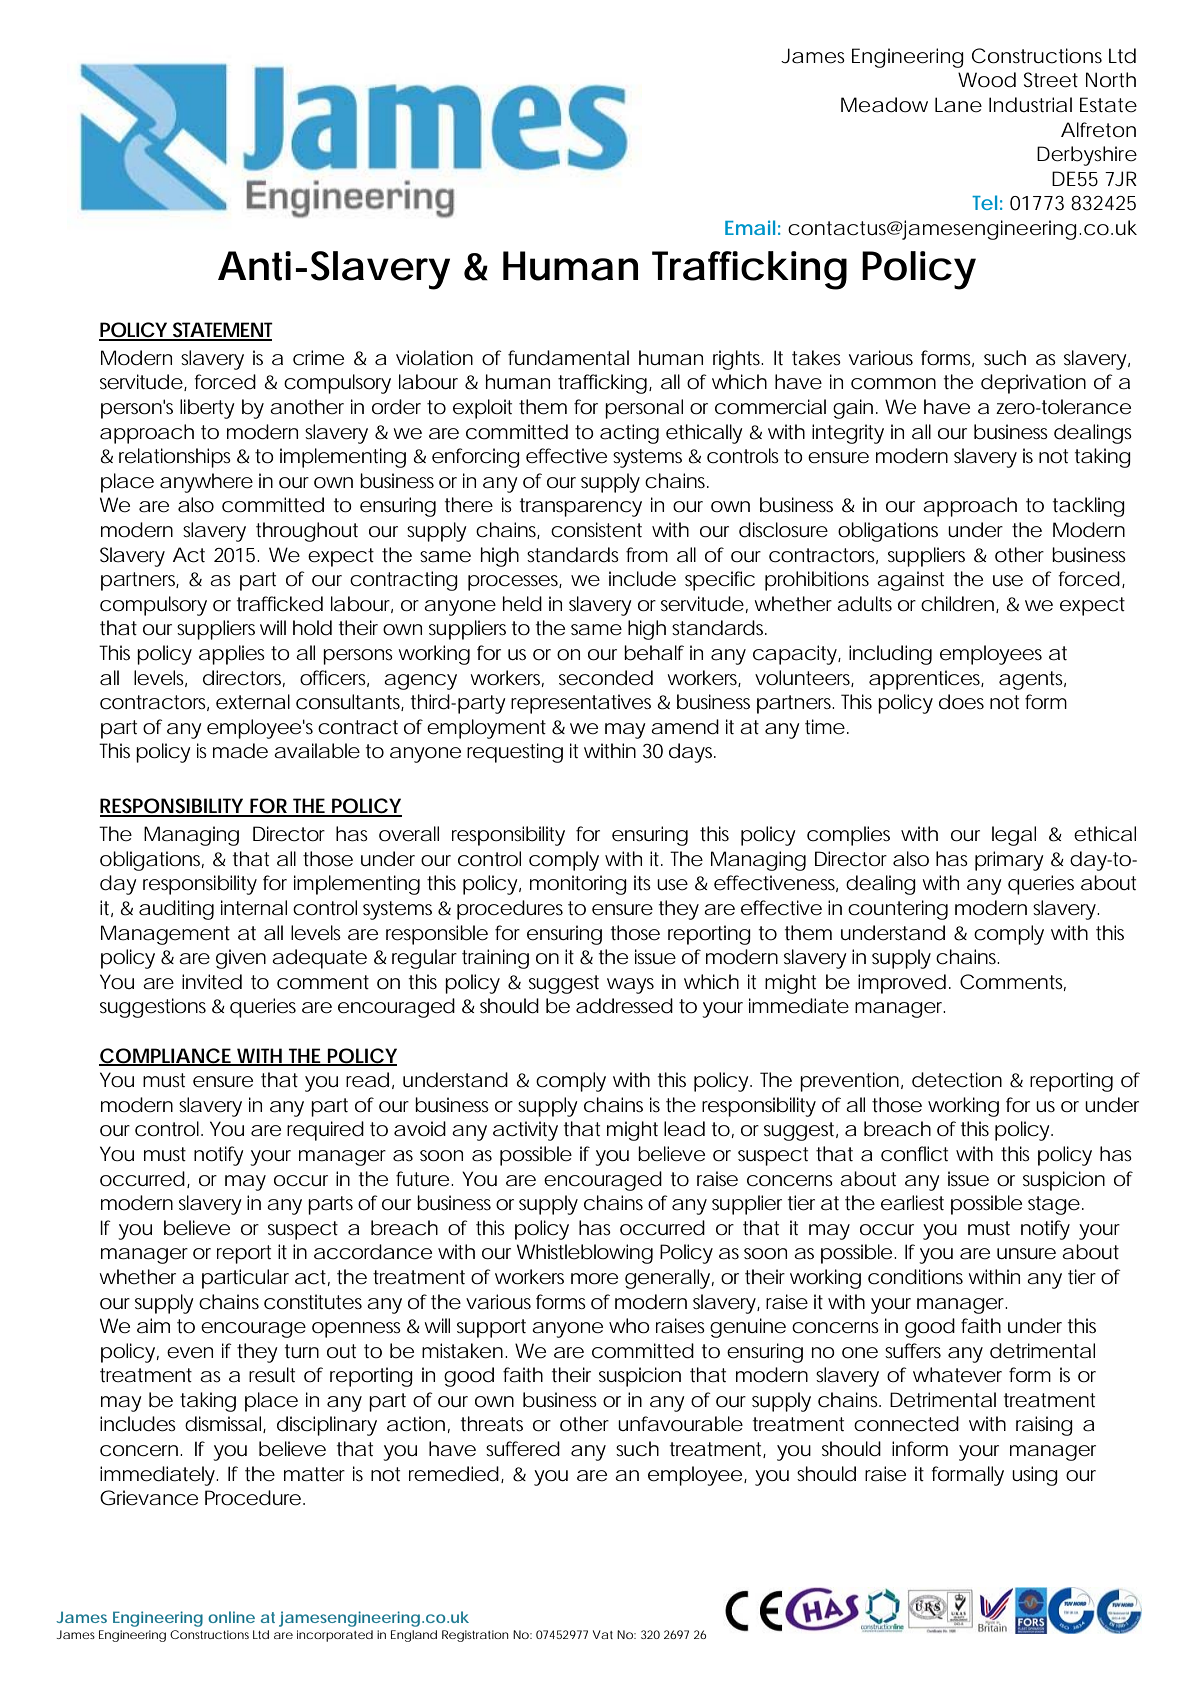  I want to click on deprivation, so click(1033, 384).
